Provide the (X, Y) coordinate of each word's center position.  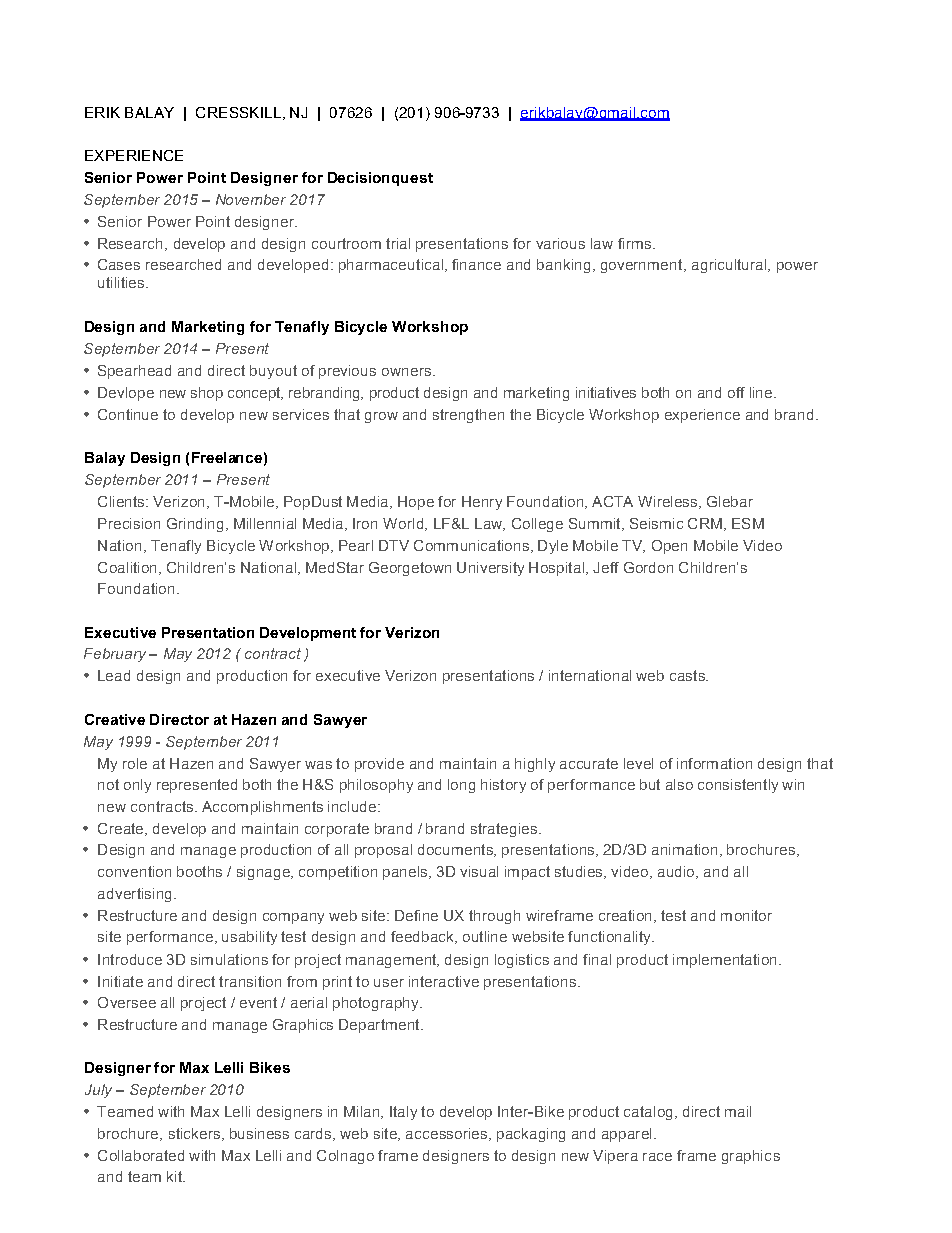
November (251, 199)
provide (379, 765)
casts (688, 675)
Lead (114, 675)
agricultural (730, 266)
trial (398, 243)
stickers (194, 1133)
